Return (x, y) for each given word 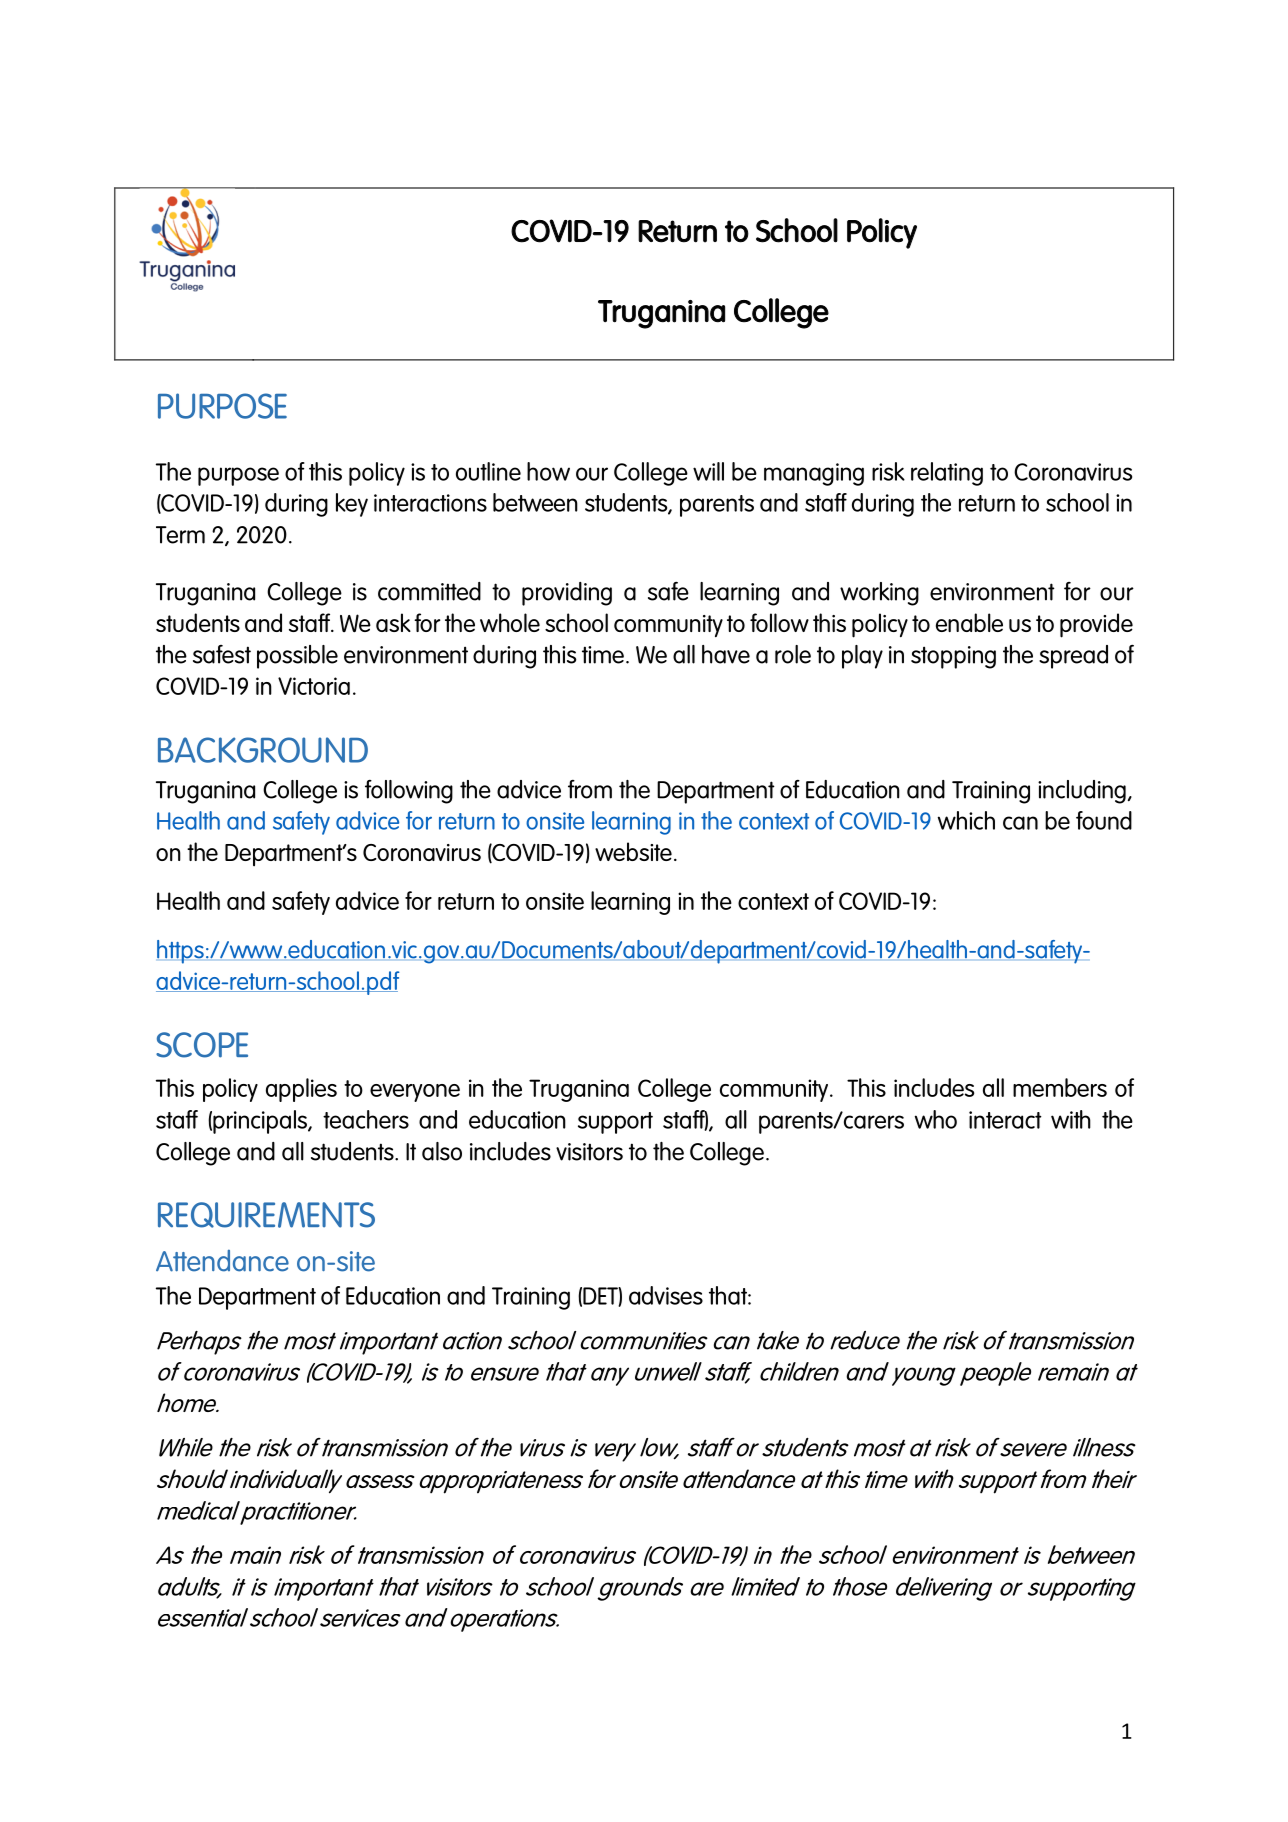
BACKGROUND (263, 750)
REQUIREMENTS (266, 1215)
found (1104, 820)
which (966, 820)
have (726, 654)
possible (297, 657)
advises (666, 1295)
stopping (953, 657)
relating (947, 474)
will (708, 471)
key (352, 505)
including (1082, 792)
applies (301, 1090)
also (442, 1151)
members (1060, 1087)
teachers (366, 1119)
